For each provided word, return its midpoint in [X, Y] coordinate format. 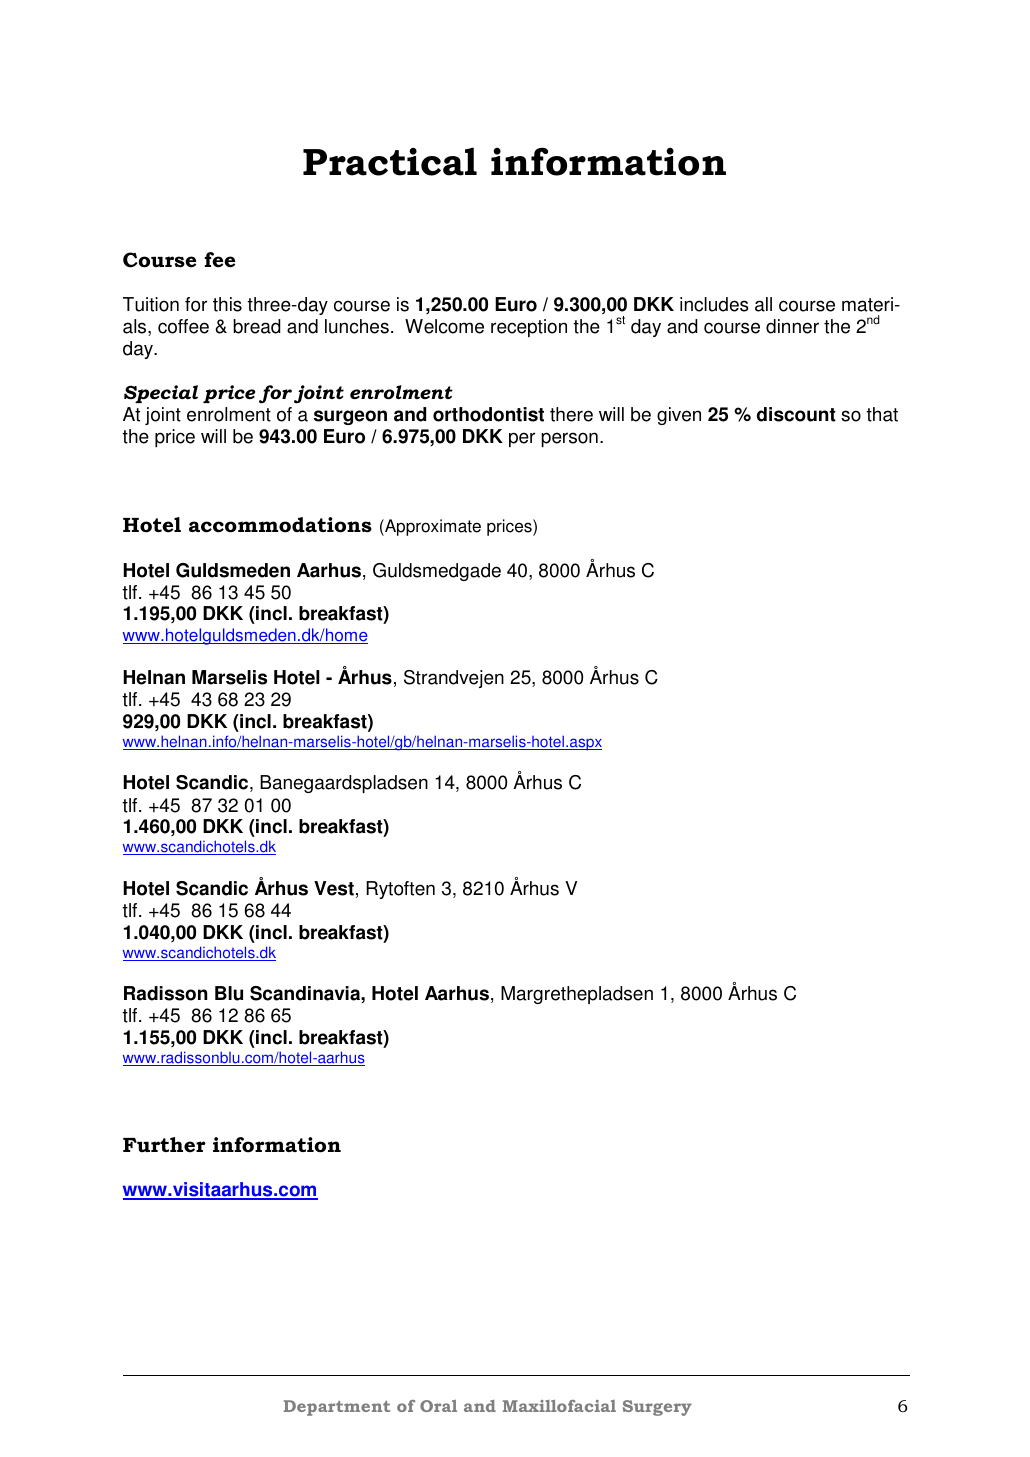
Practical [390, 161]
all [763, 304]
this [227, 304]
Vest [334, 888]
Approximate [432, 527]
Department [337, 1408]
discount [796, 414]
